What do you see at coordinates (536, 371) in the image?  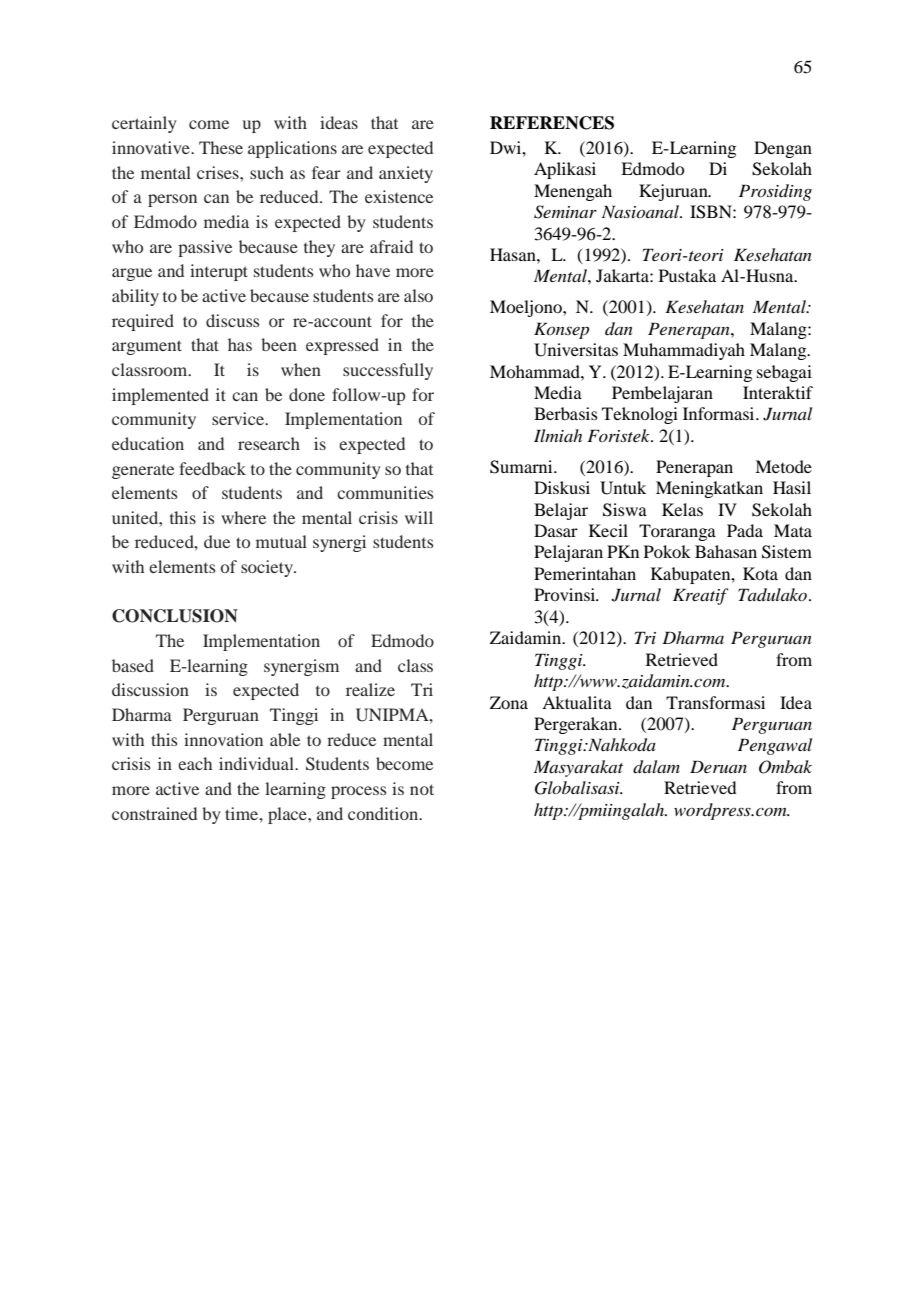 I see `Mohammad` at bounding box center [536, 371].
